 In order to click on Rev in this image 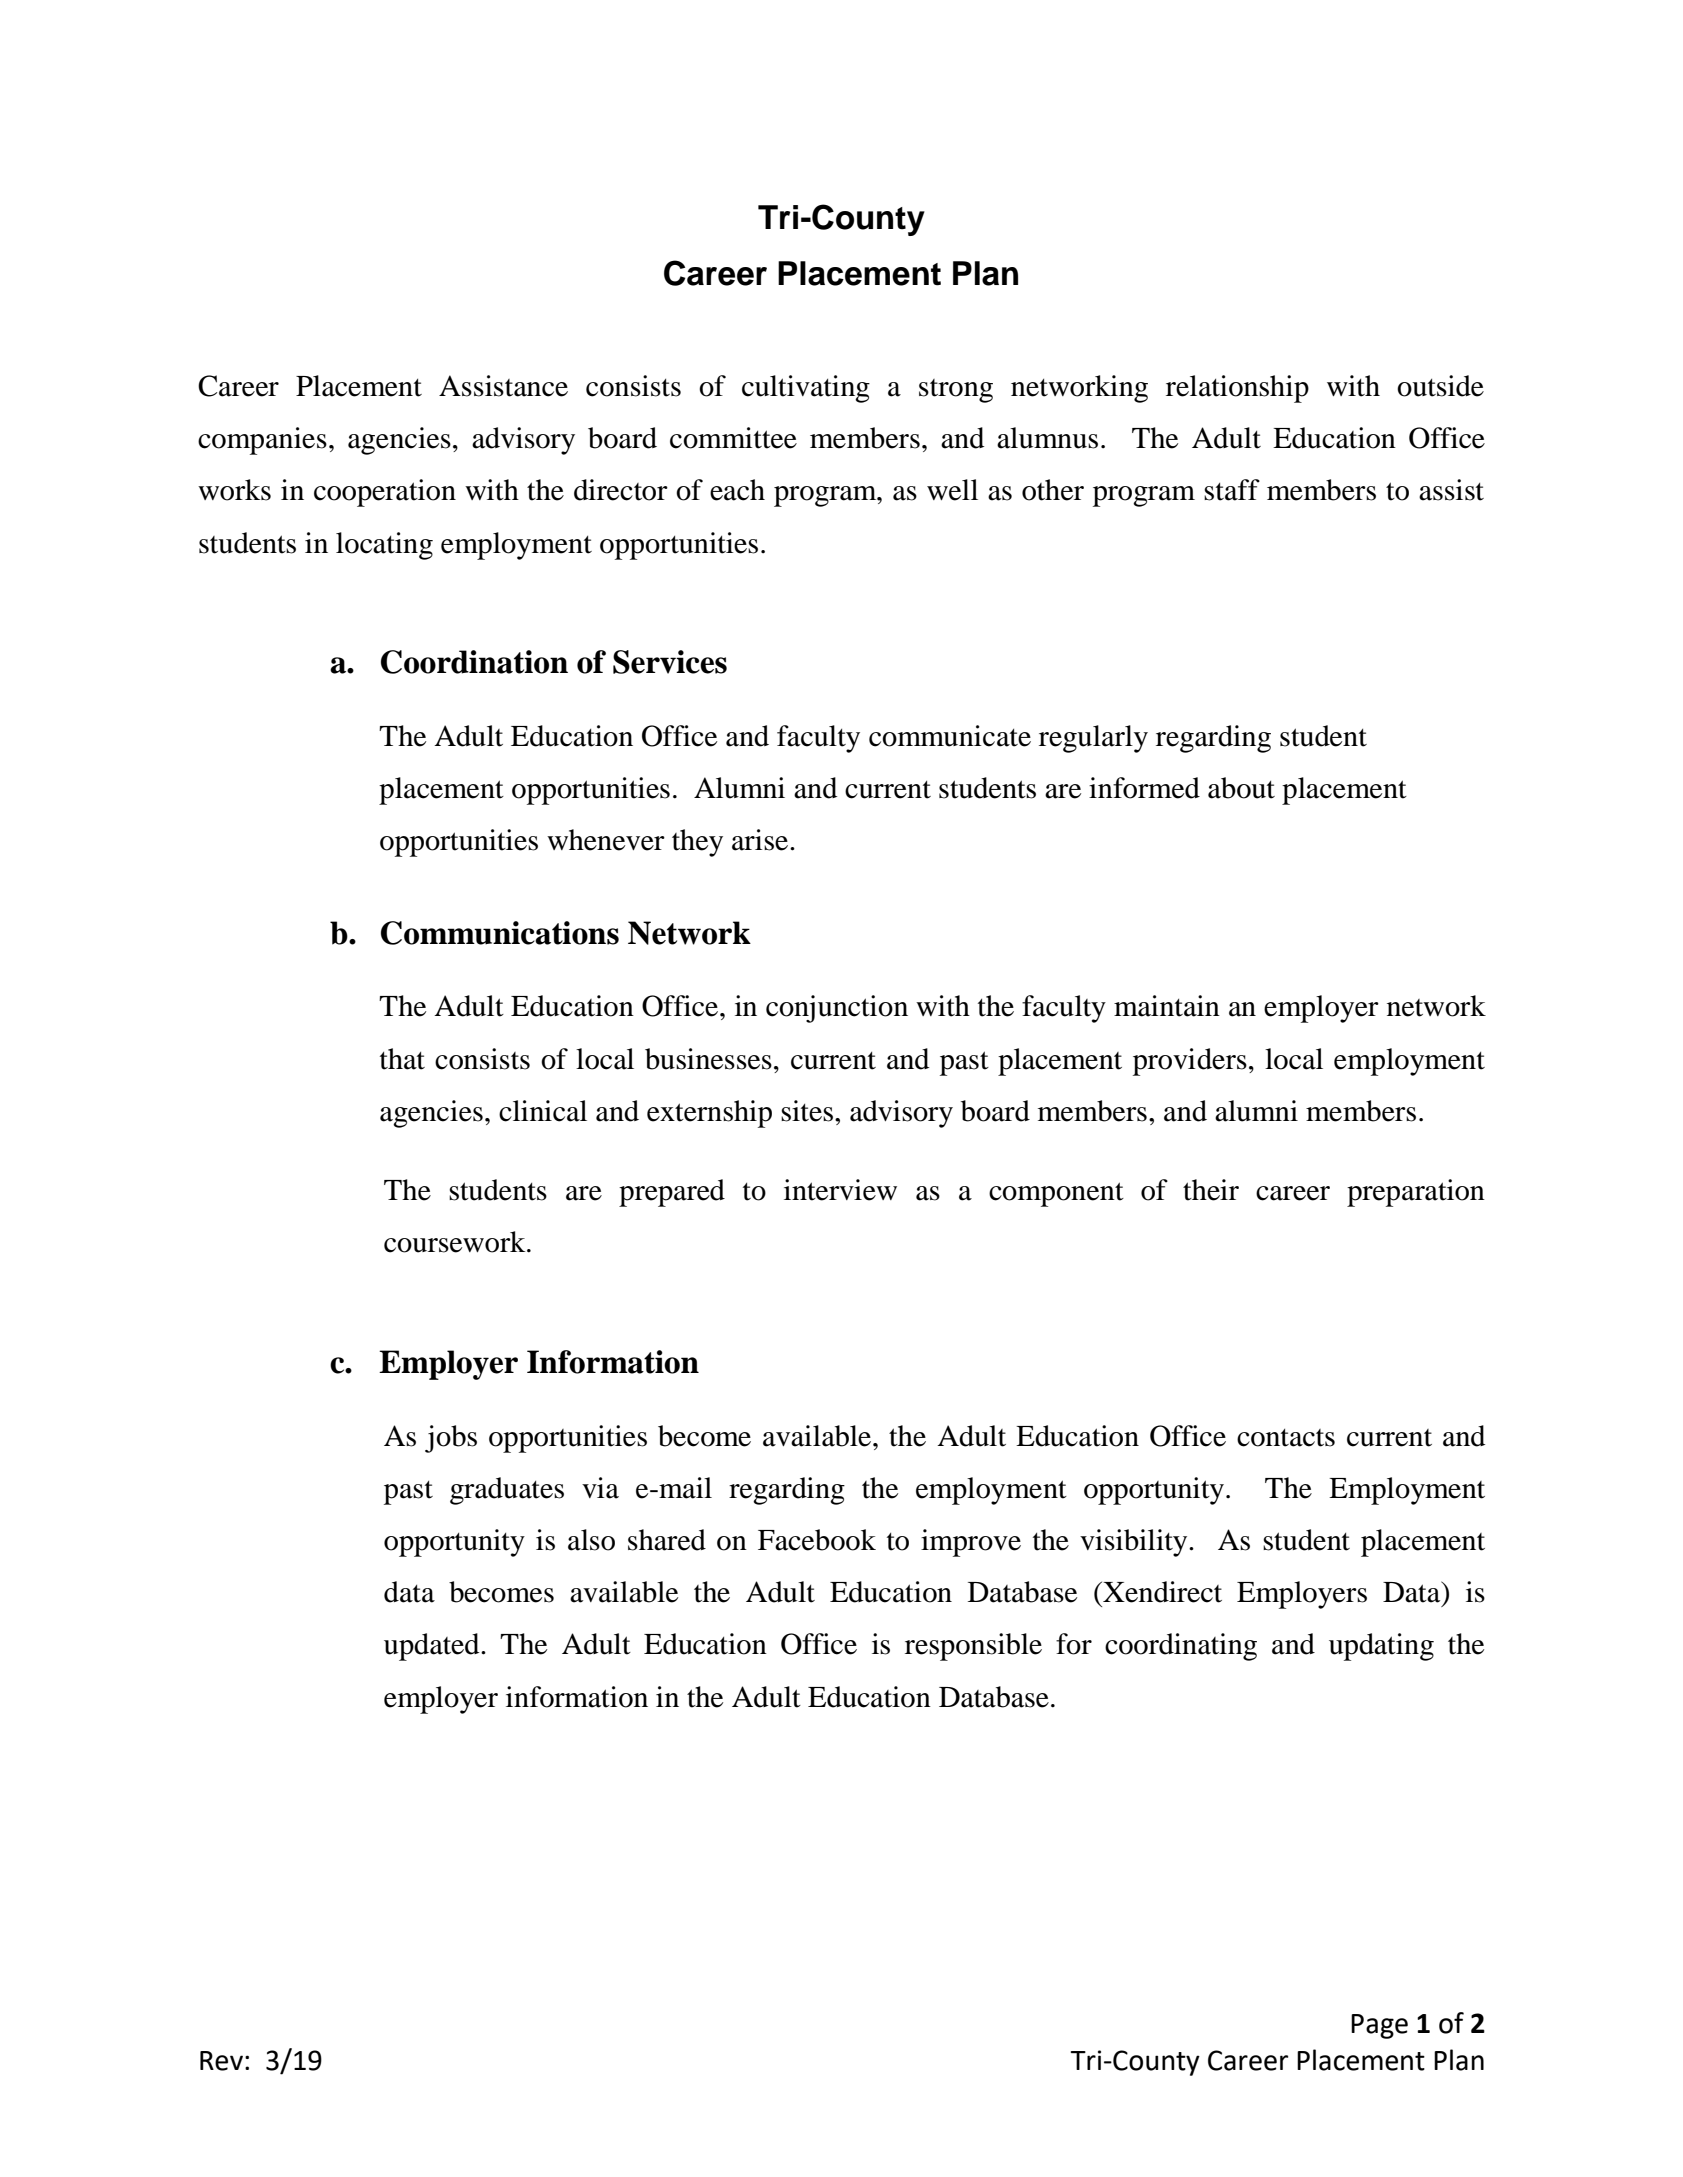, I will do `click(221, 2061)`.
